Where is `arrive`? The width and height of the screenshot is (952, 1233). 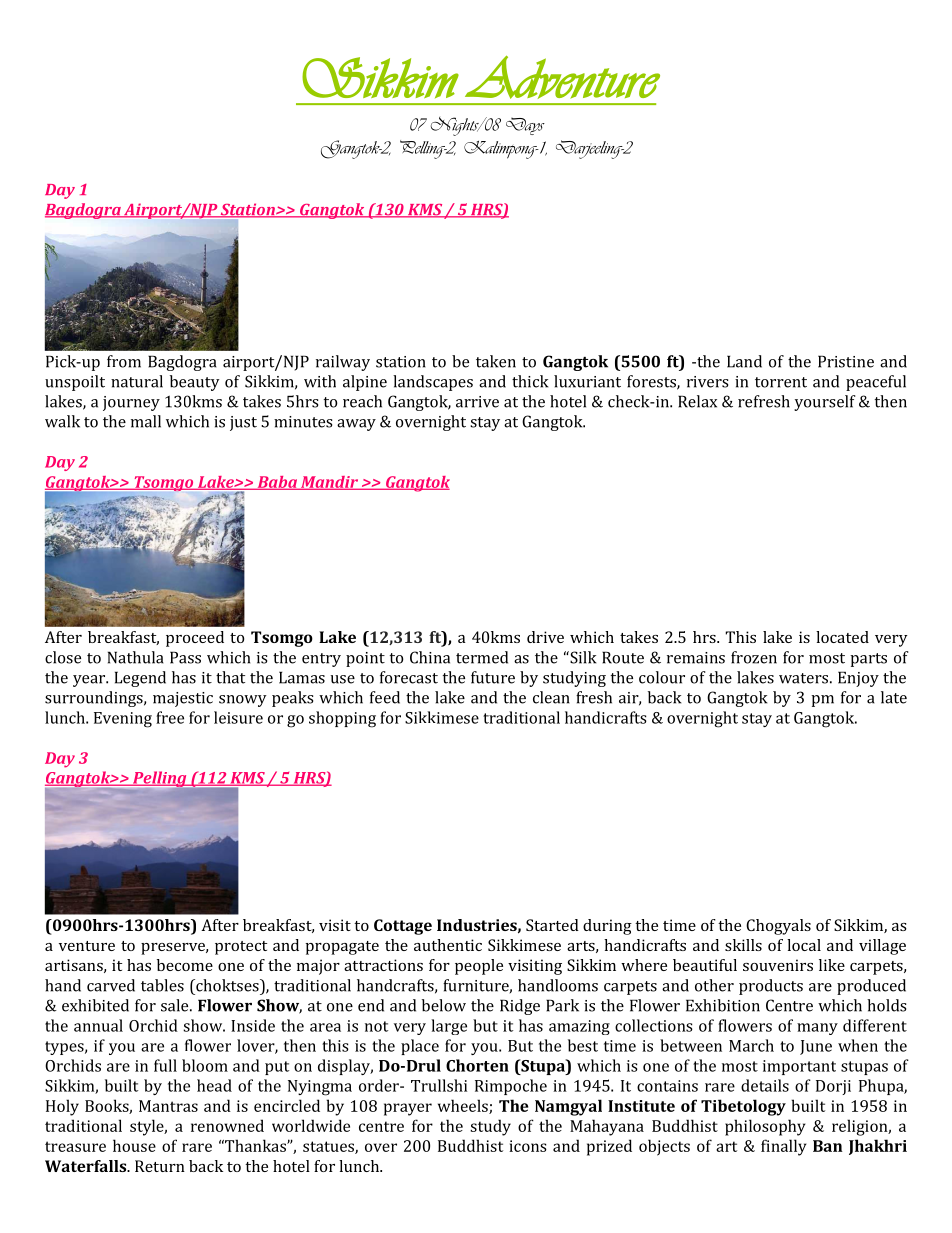
arrive is located at coordinates (477, 402).
